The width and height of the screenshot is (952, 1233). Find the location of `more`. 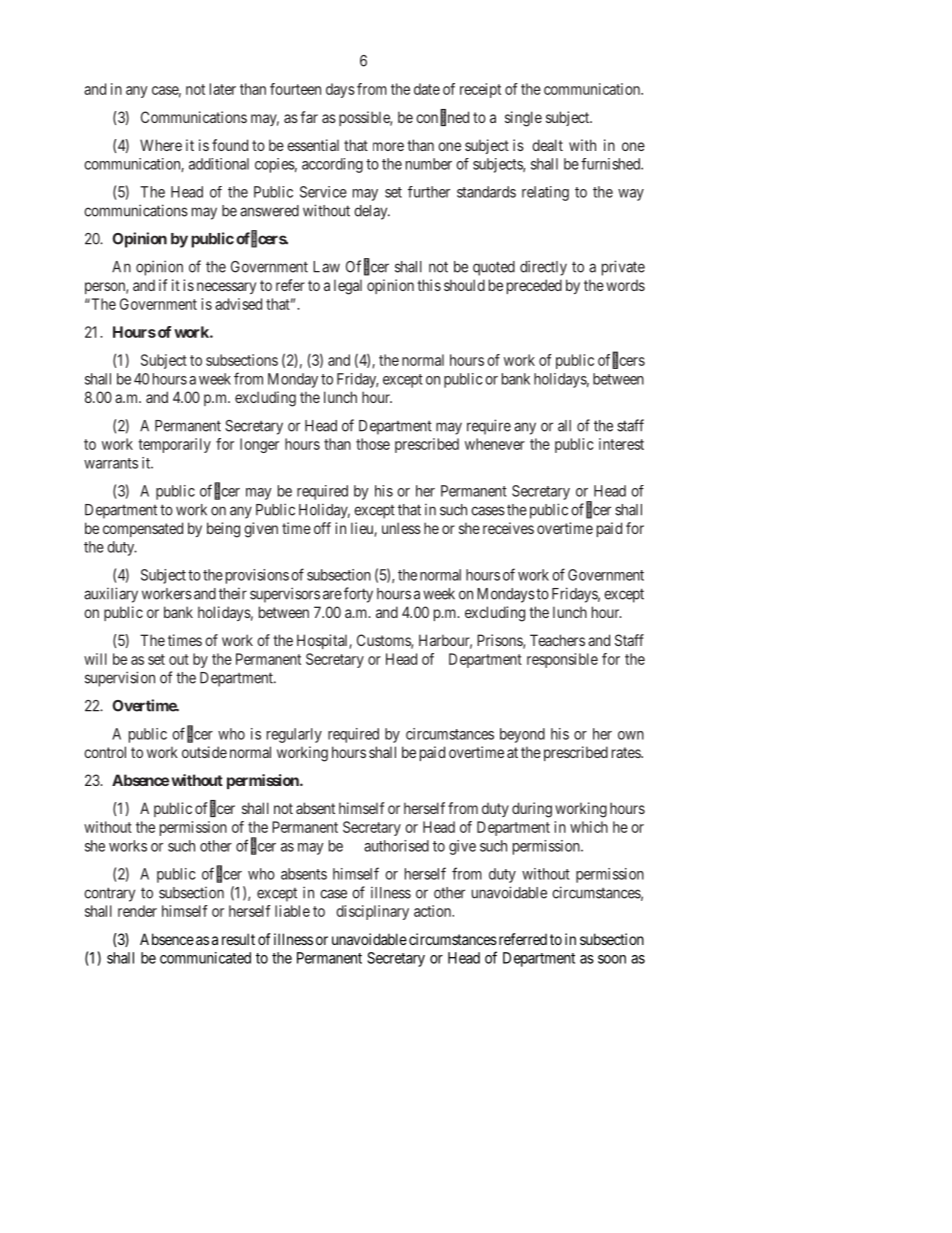

more is located at coordinates (388, 146).
